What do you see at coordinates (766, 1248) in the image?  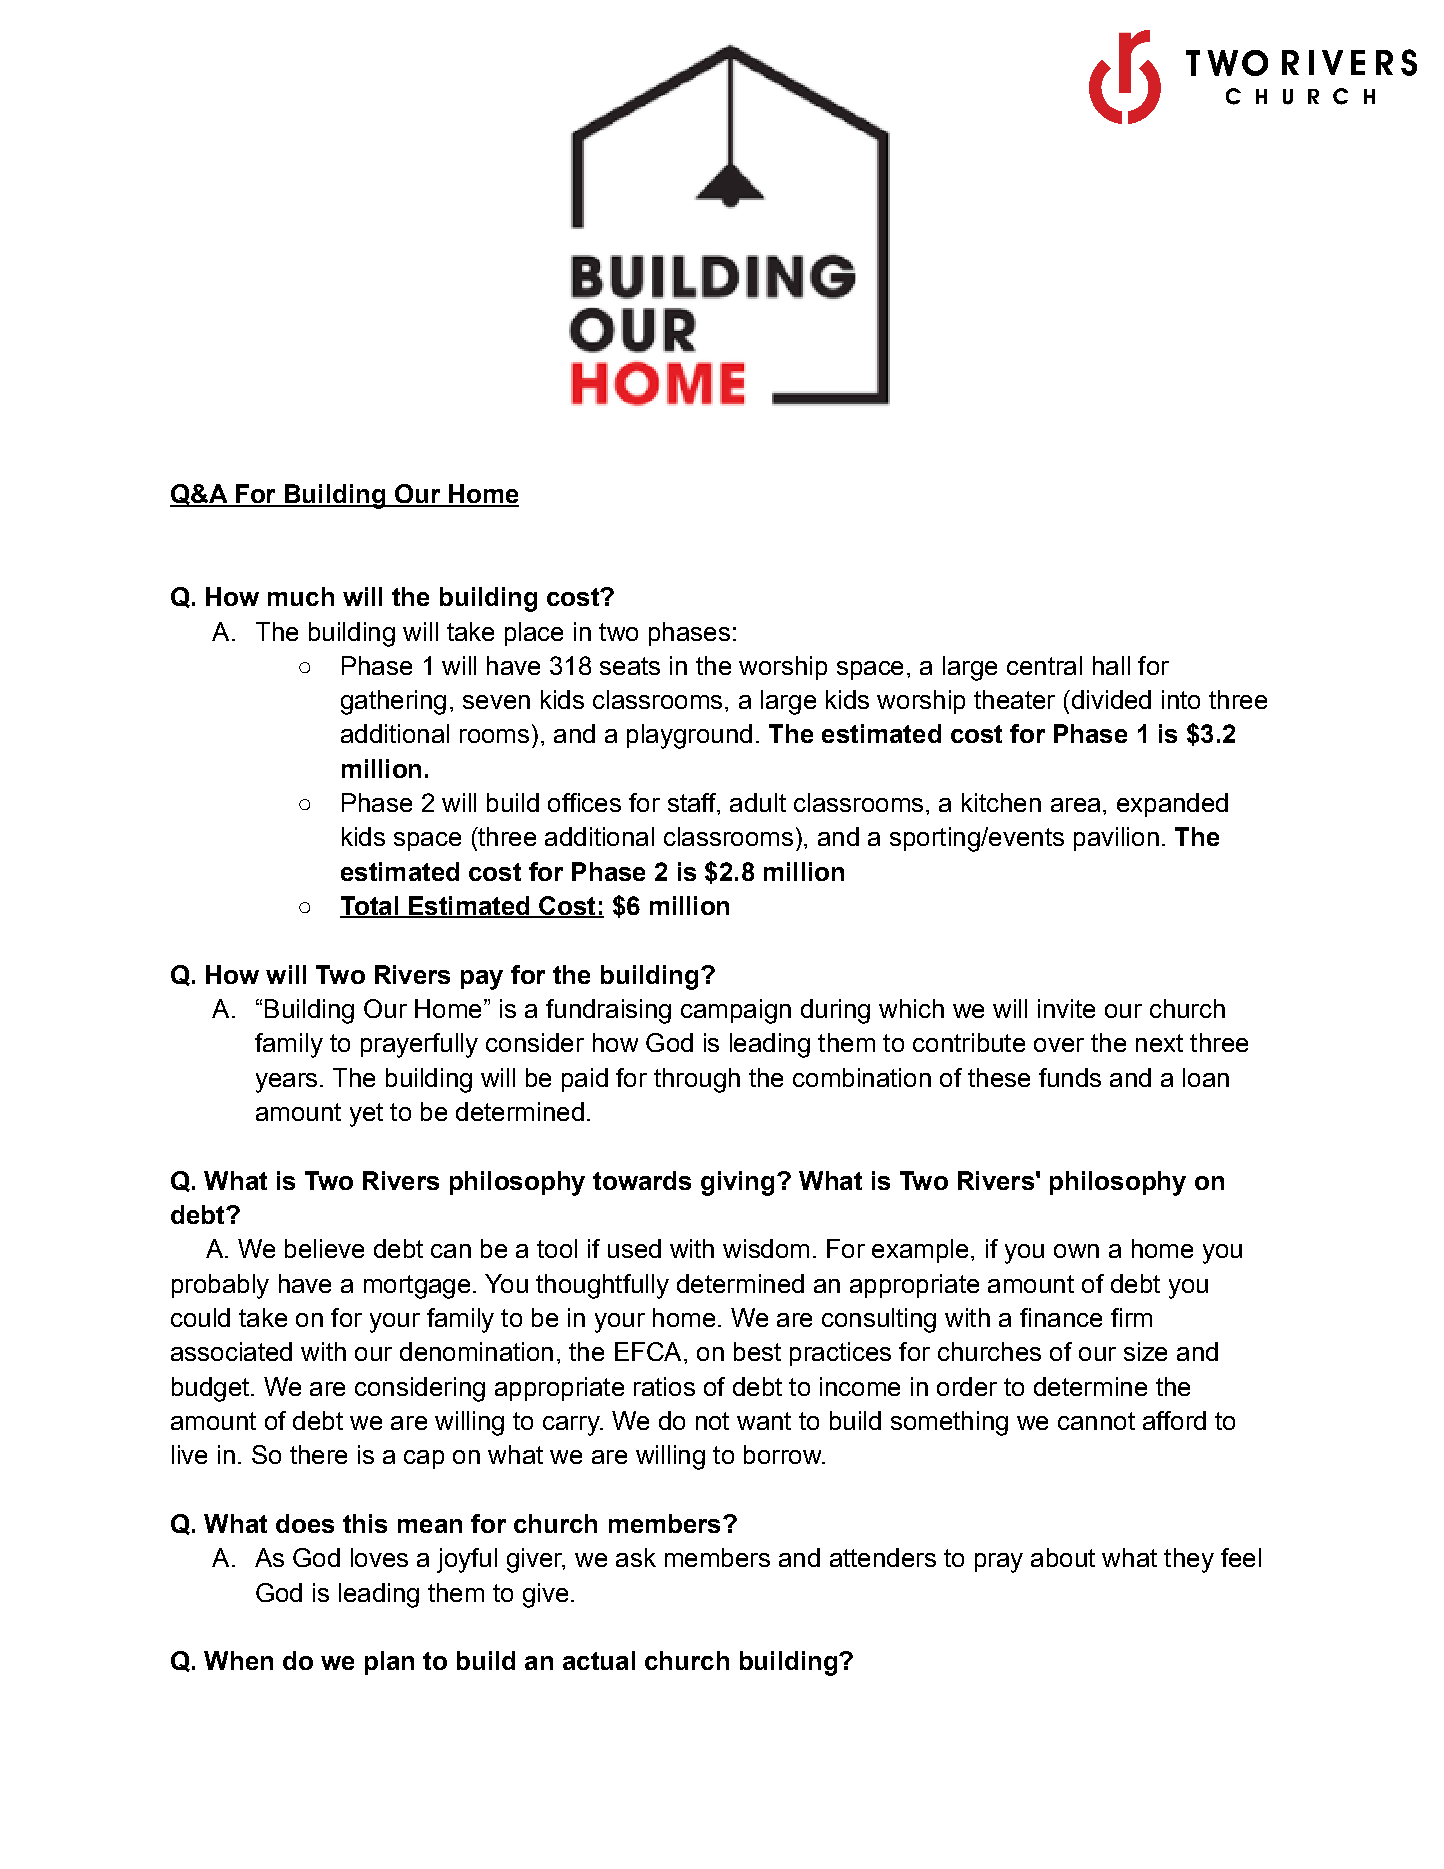 I see `wisdom` at bounding box center [766, 1248].
